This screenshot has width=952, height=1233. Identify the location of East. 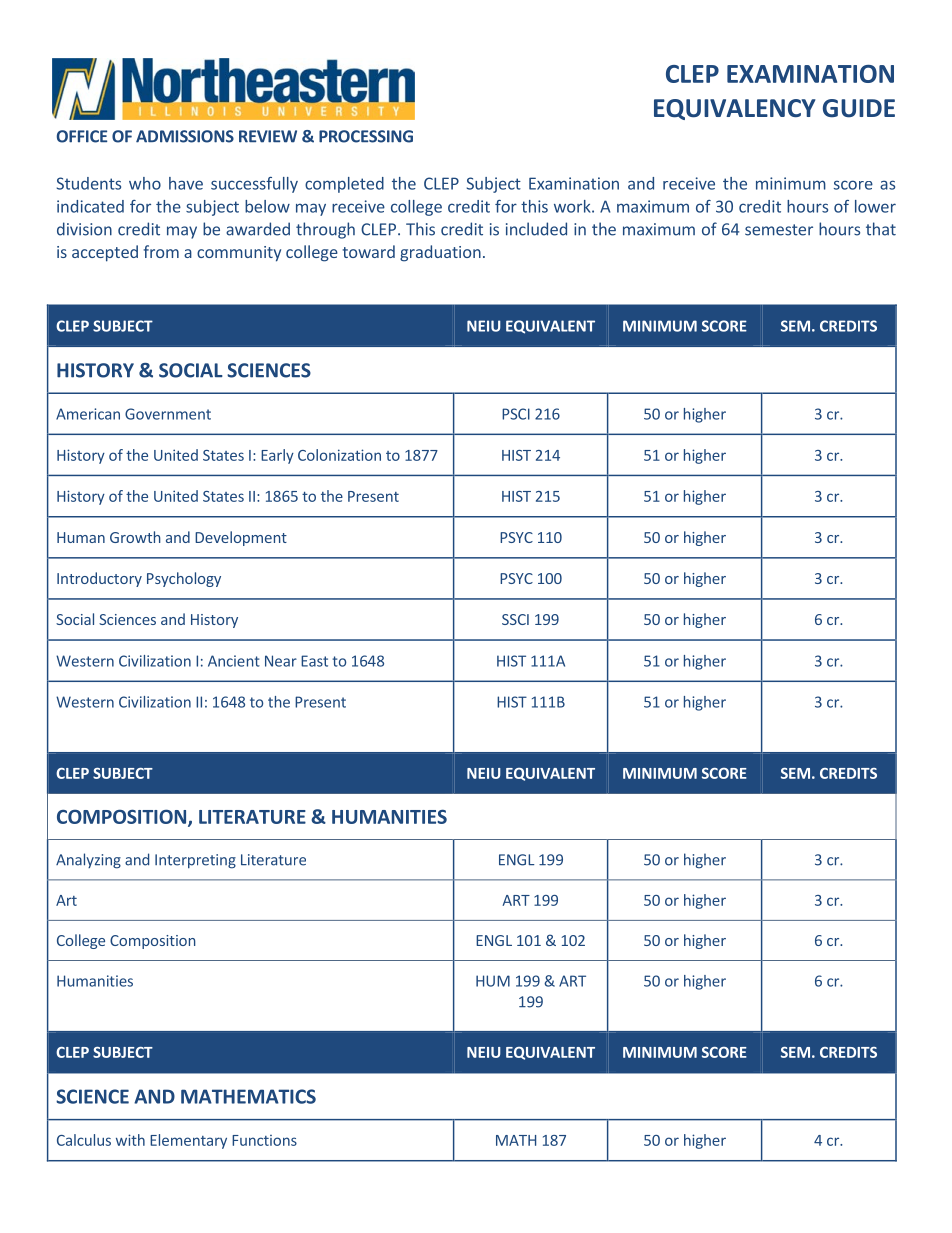
(314, 661).
